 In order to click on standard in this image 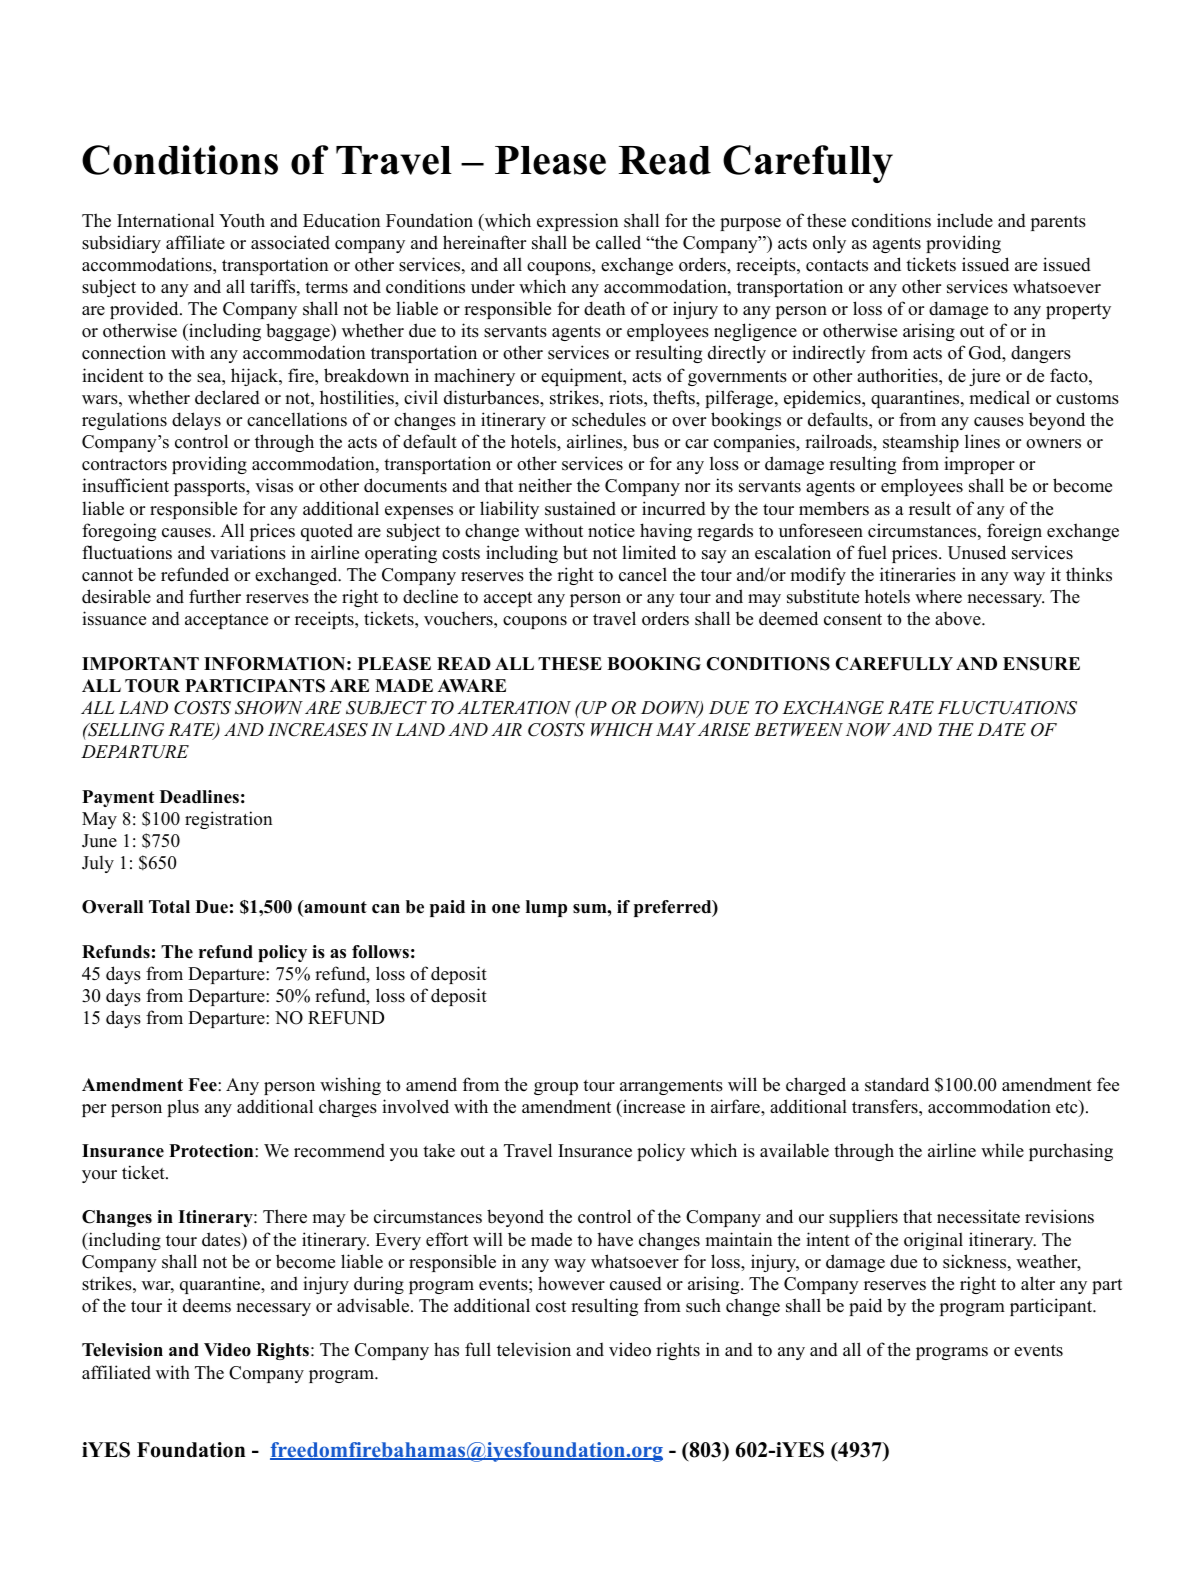, I will do `click(897, 1084)`.
